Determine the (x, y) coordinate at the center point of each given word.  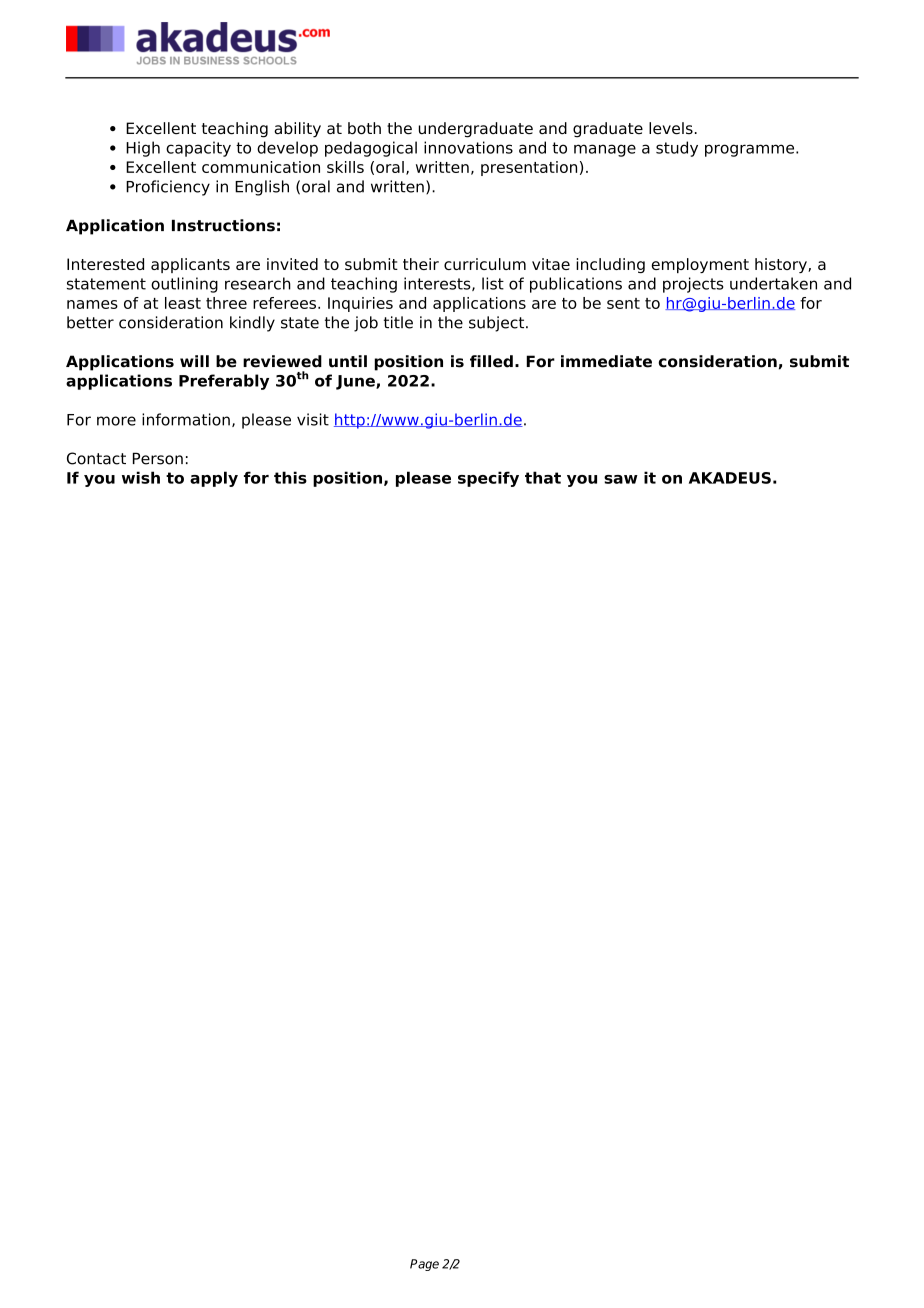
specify (488, 479)
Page (424, 1265)
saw (621, 479)
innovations (468, 147)
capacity (198, 149)
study (677, 149)
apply (214, 479)
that (543, 477)
